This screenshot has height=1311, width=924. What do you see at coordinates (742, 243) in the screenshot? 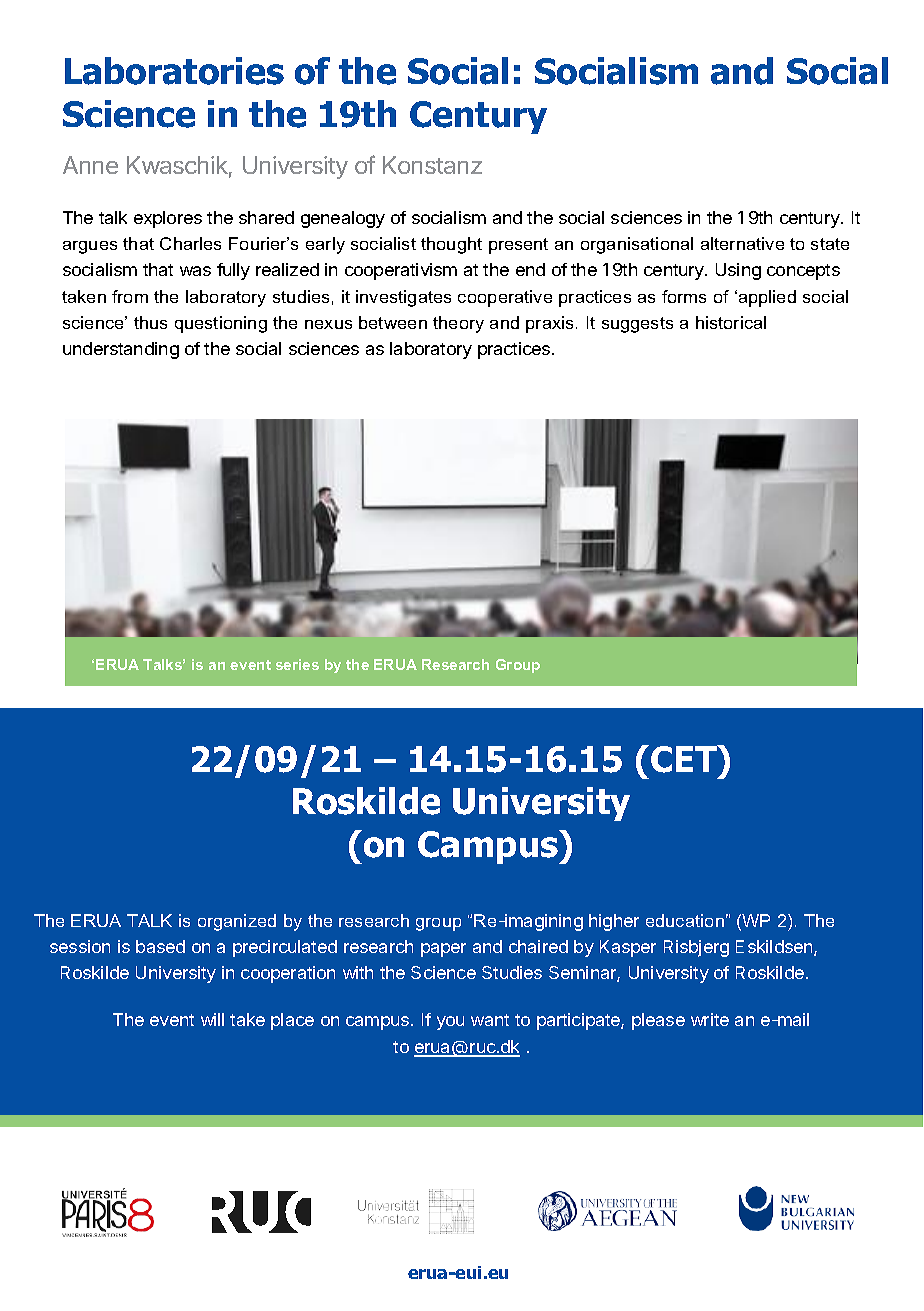
I see `alternative` at bounding box center [742, 243].
